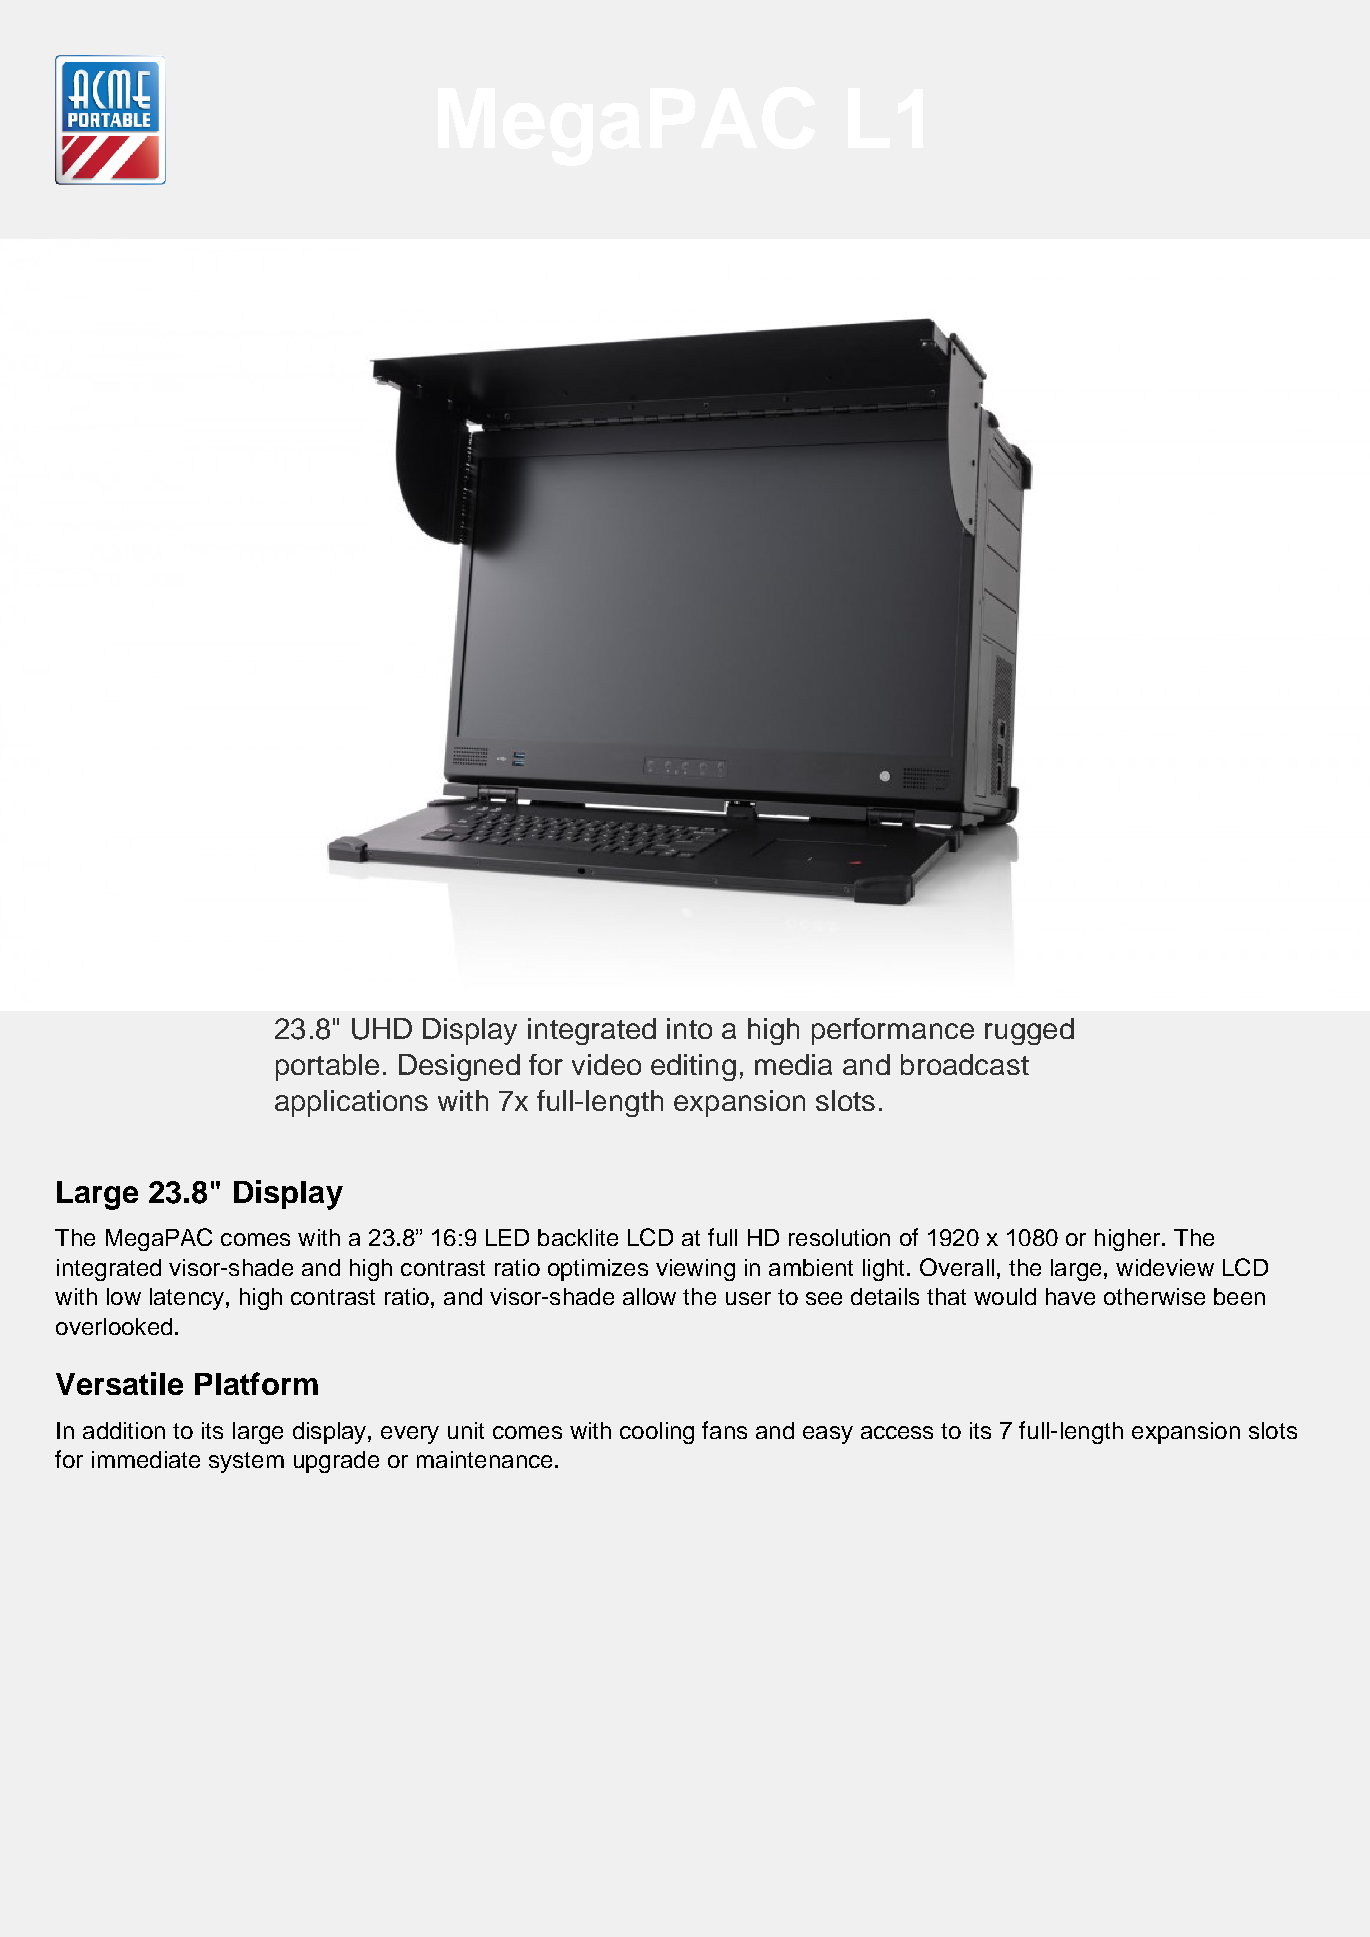 Image resolution: width=1370 pixels, height=1937 pixels. Describe the element at coordinates (188, 1299) in the screenshot. I see `latency` at that location.
